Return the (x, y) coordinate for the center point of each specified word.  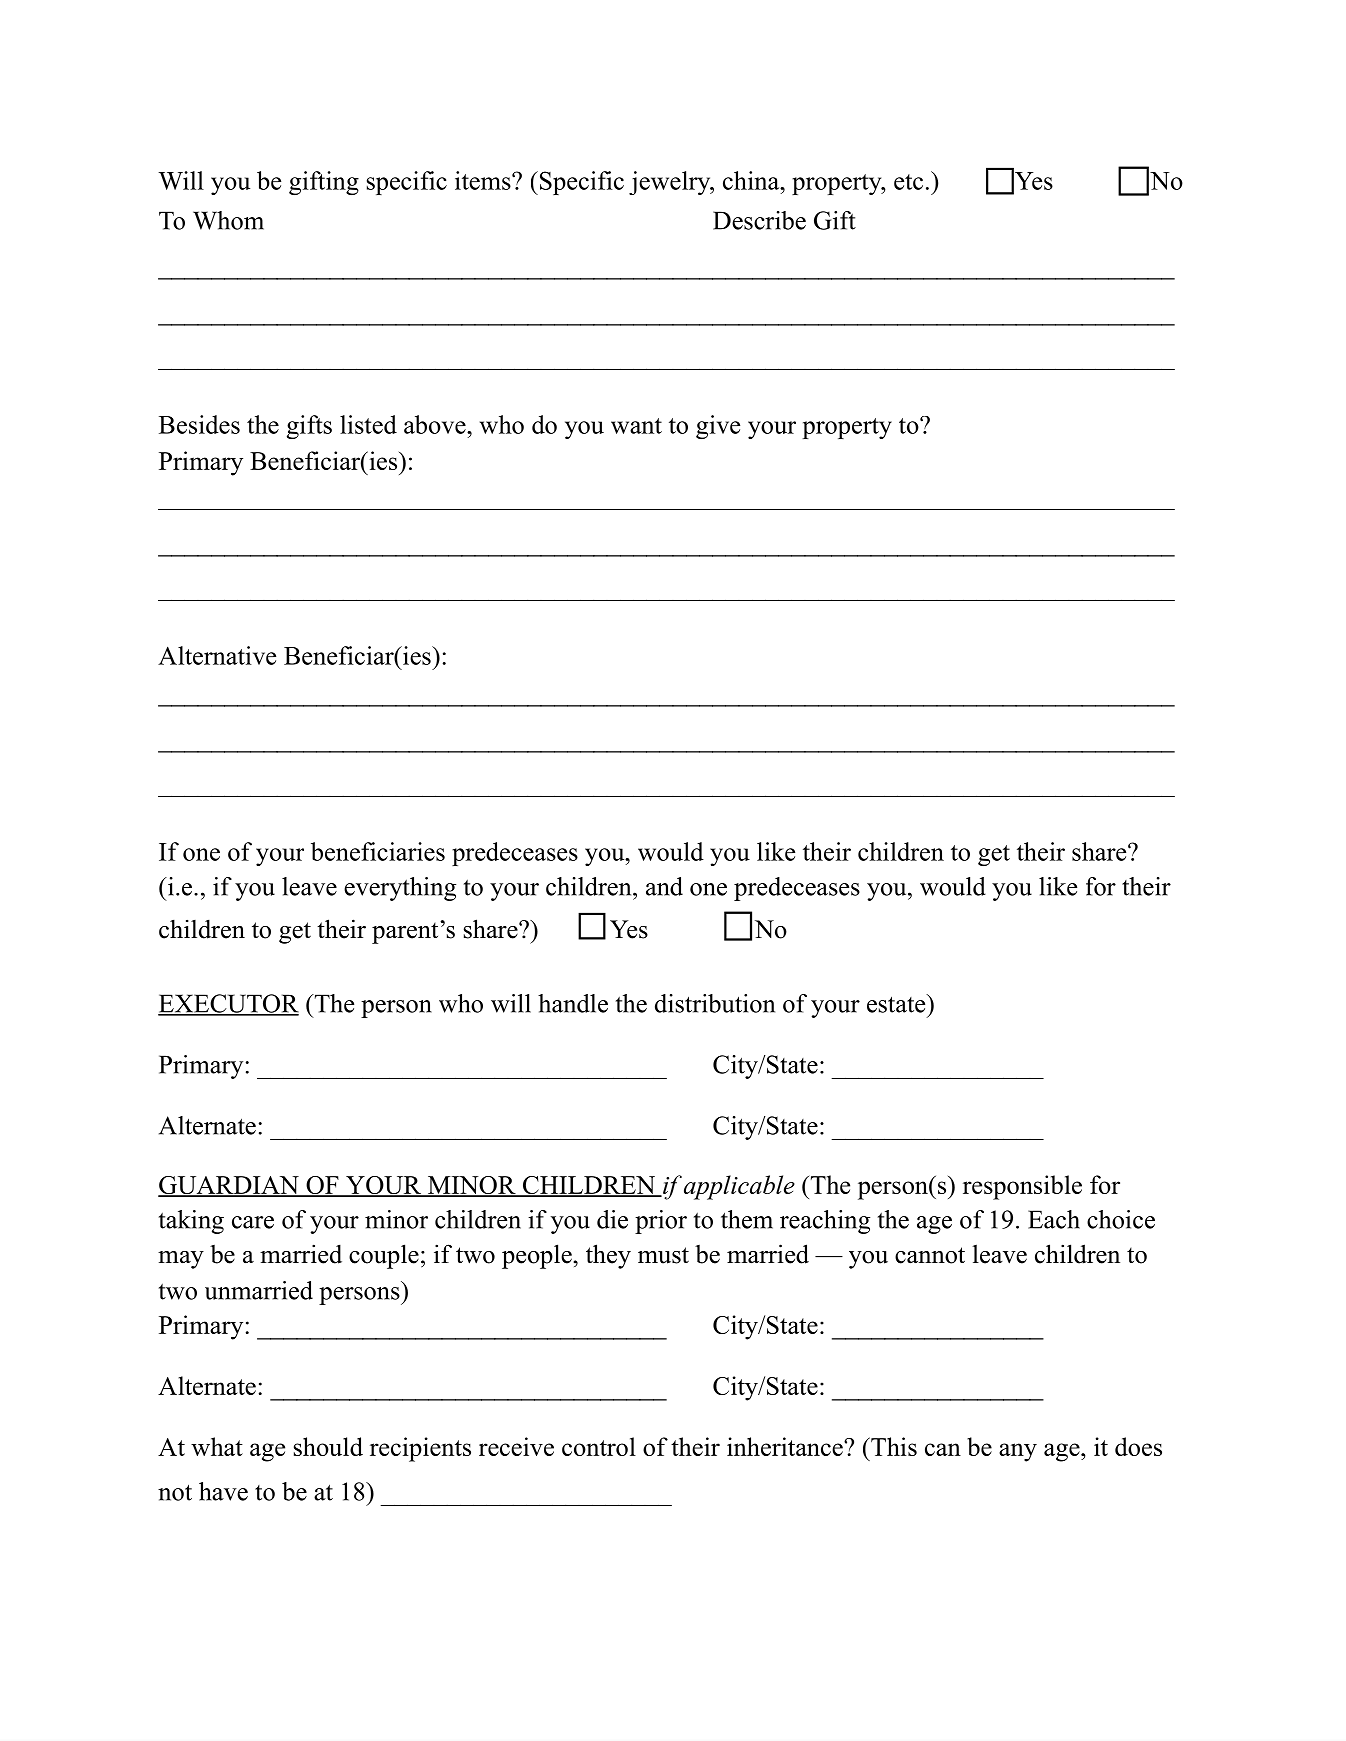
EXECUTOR (228, 1004)
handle (573, 1003)
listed (368, 424)
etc (908, 182)
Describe (759, 220)
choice (1121, 1219)
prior (661, 1222)
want (636, 426)
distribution (715, 1003)
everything (400, 889)
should (328, 1446)
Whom (228, 220)
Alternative (217, 655)
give (718, 427)
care (253, 1222)
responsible (1022, 1187)
